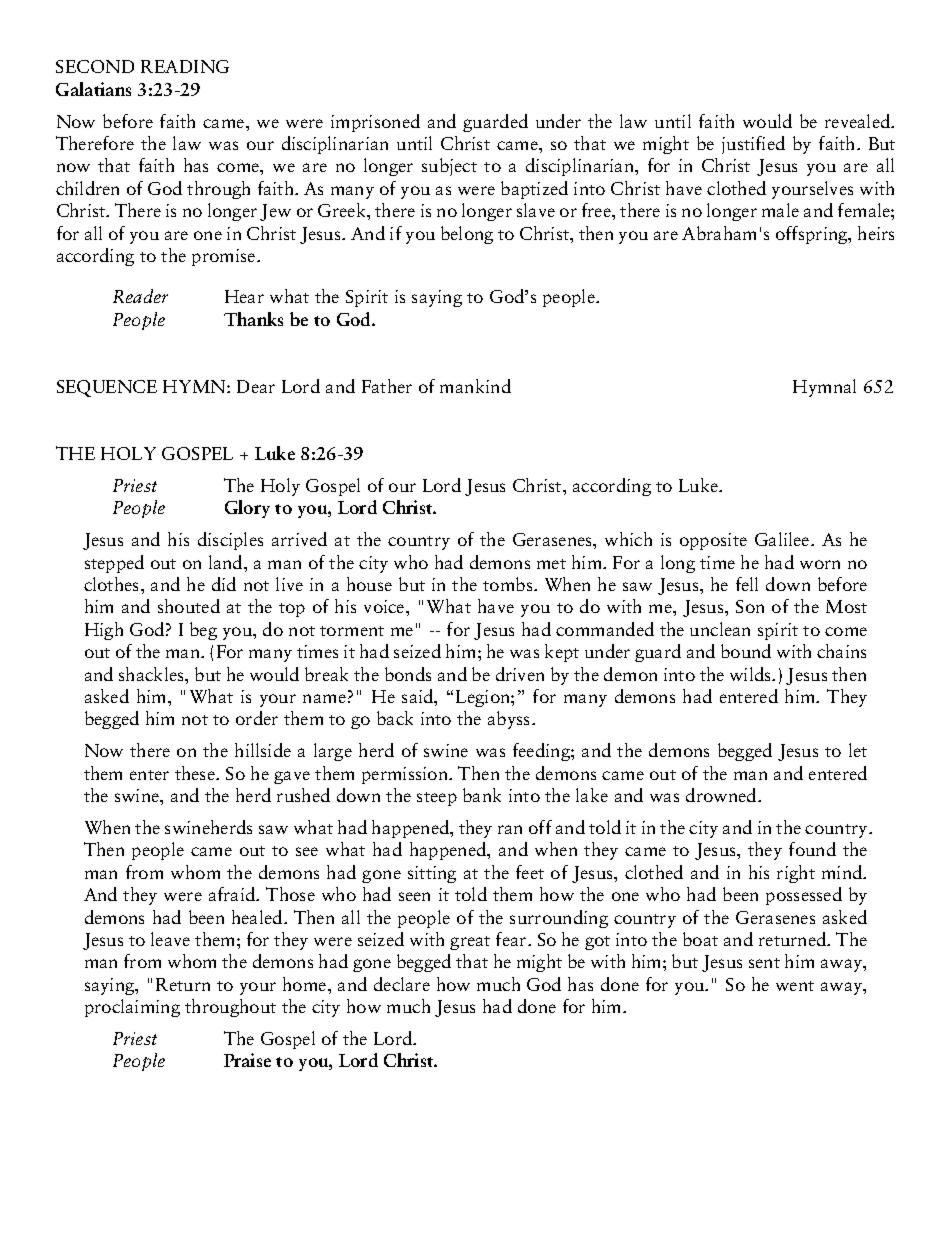 The width and height of the image is (952, 1233). Describe the element at coordinates (132, 1008) in the image. I see `proclaiming` at that location.
